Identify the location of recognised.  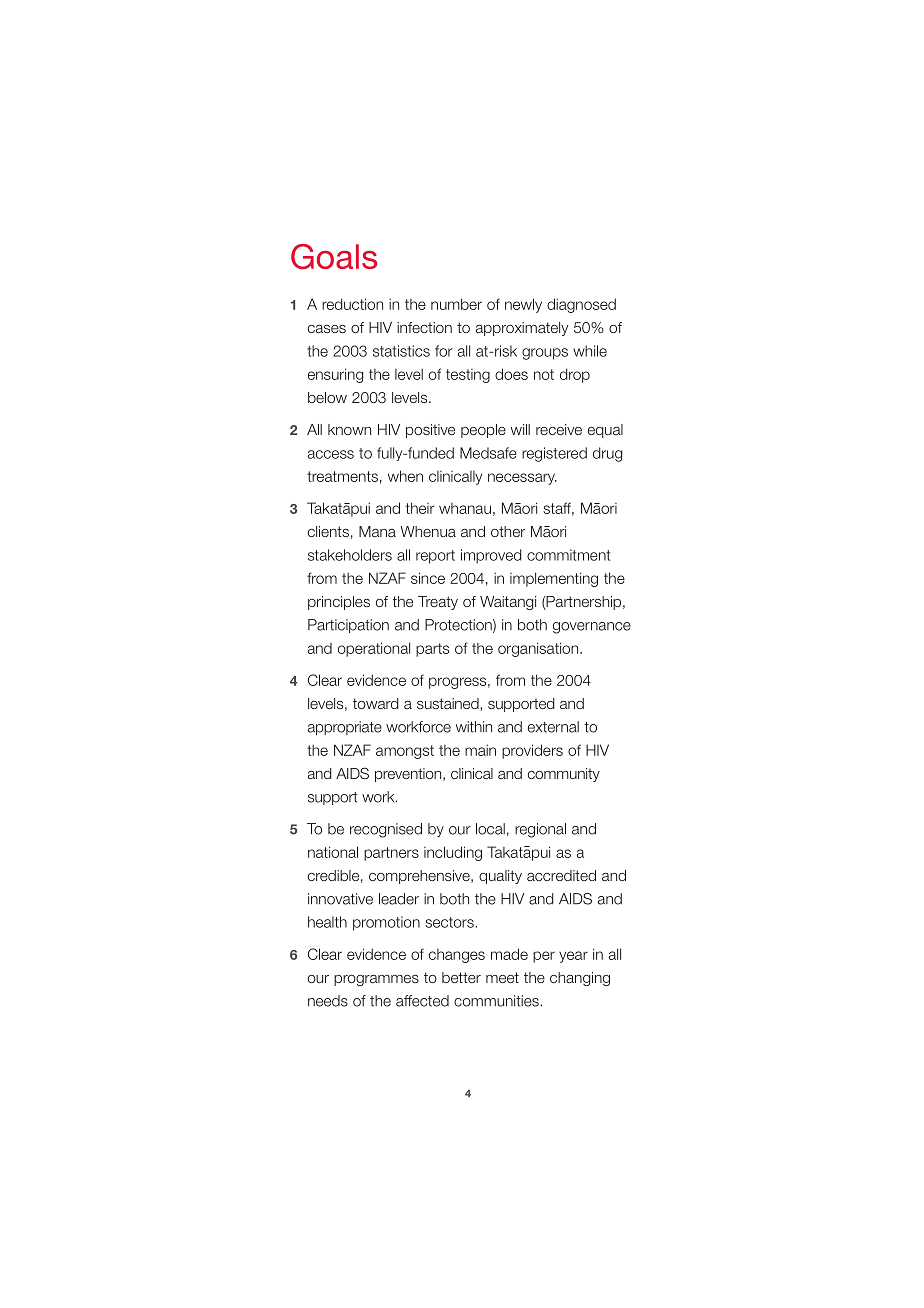
(386, 830).
